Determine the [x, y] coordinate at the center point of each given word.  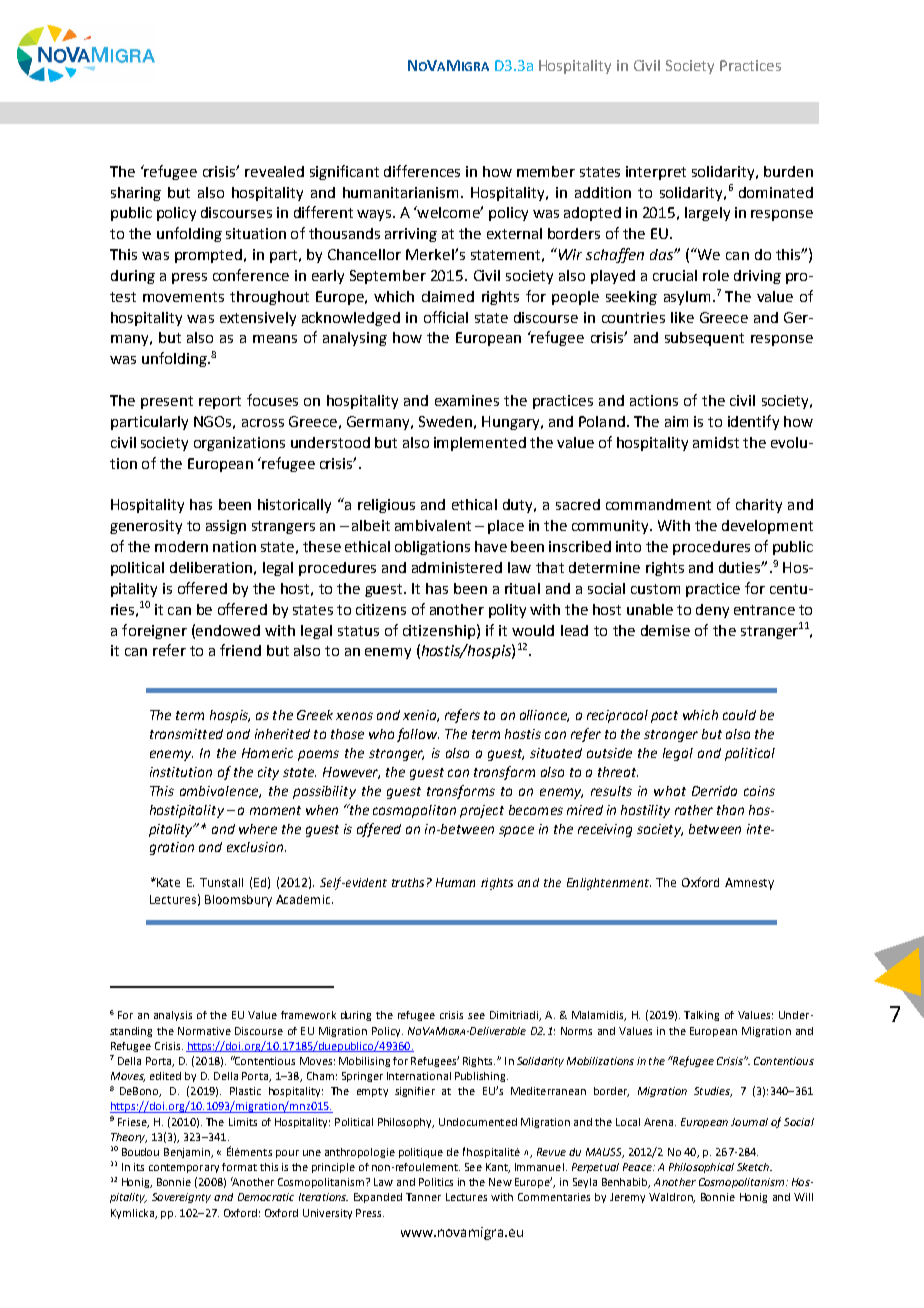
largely [707, 214]
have [491, 546]
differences [422, 171]
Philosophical [701, 1168]
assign [226, 527]
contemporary [184, 1168]
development [767, 527]
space [516, 831]
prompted [208, 256]
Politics [436, 1182]
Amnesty [749, 884]
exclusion [255, 847]
